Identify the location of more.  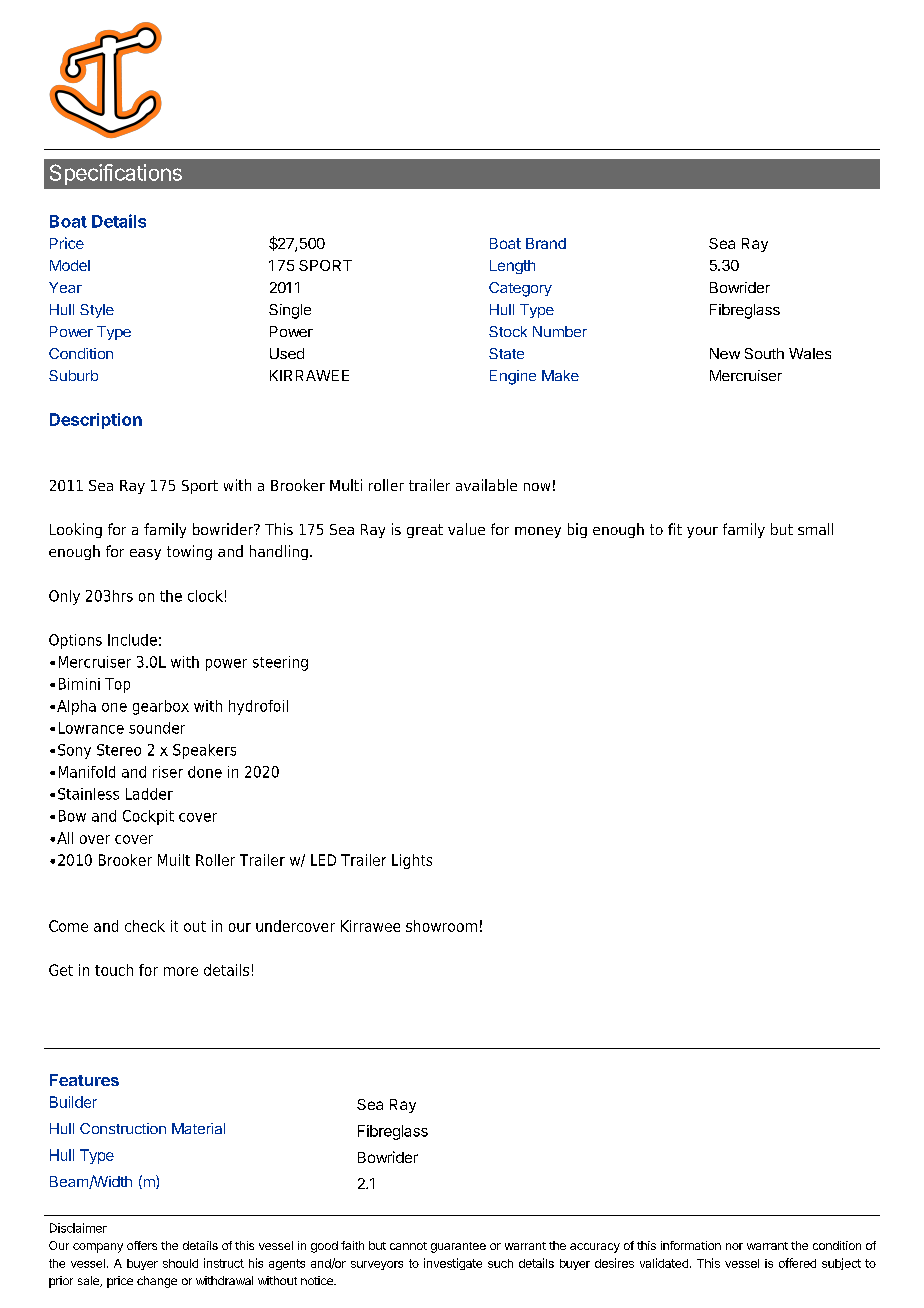
(181, 971).
